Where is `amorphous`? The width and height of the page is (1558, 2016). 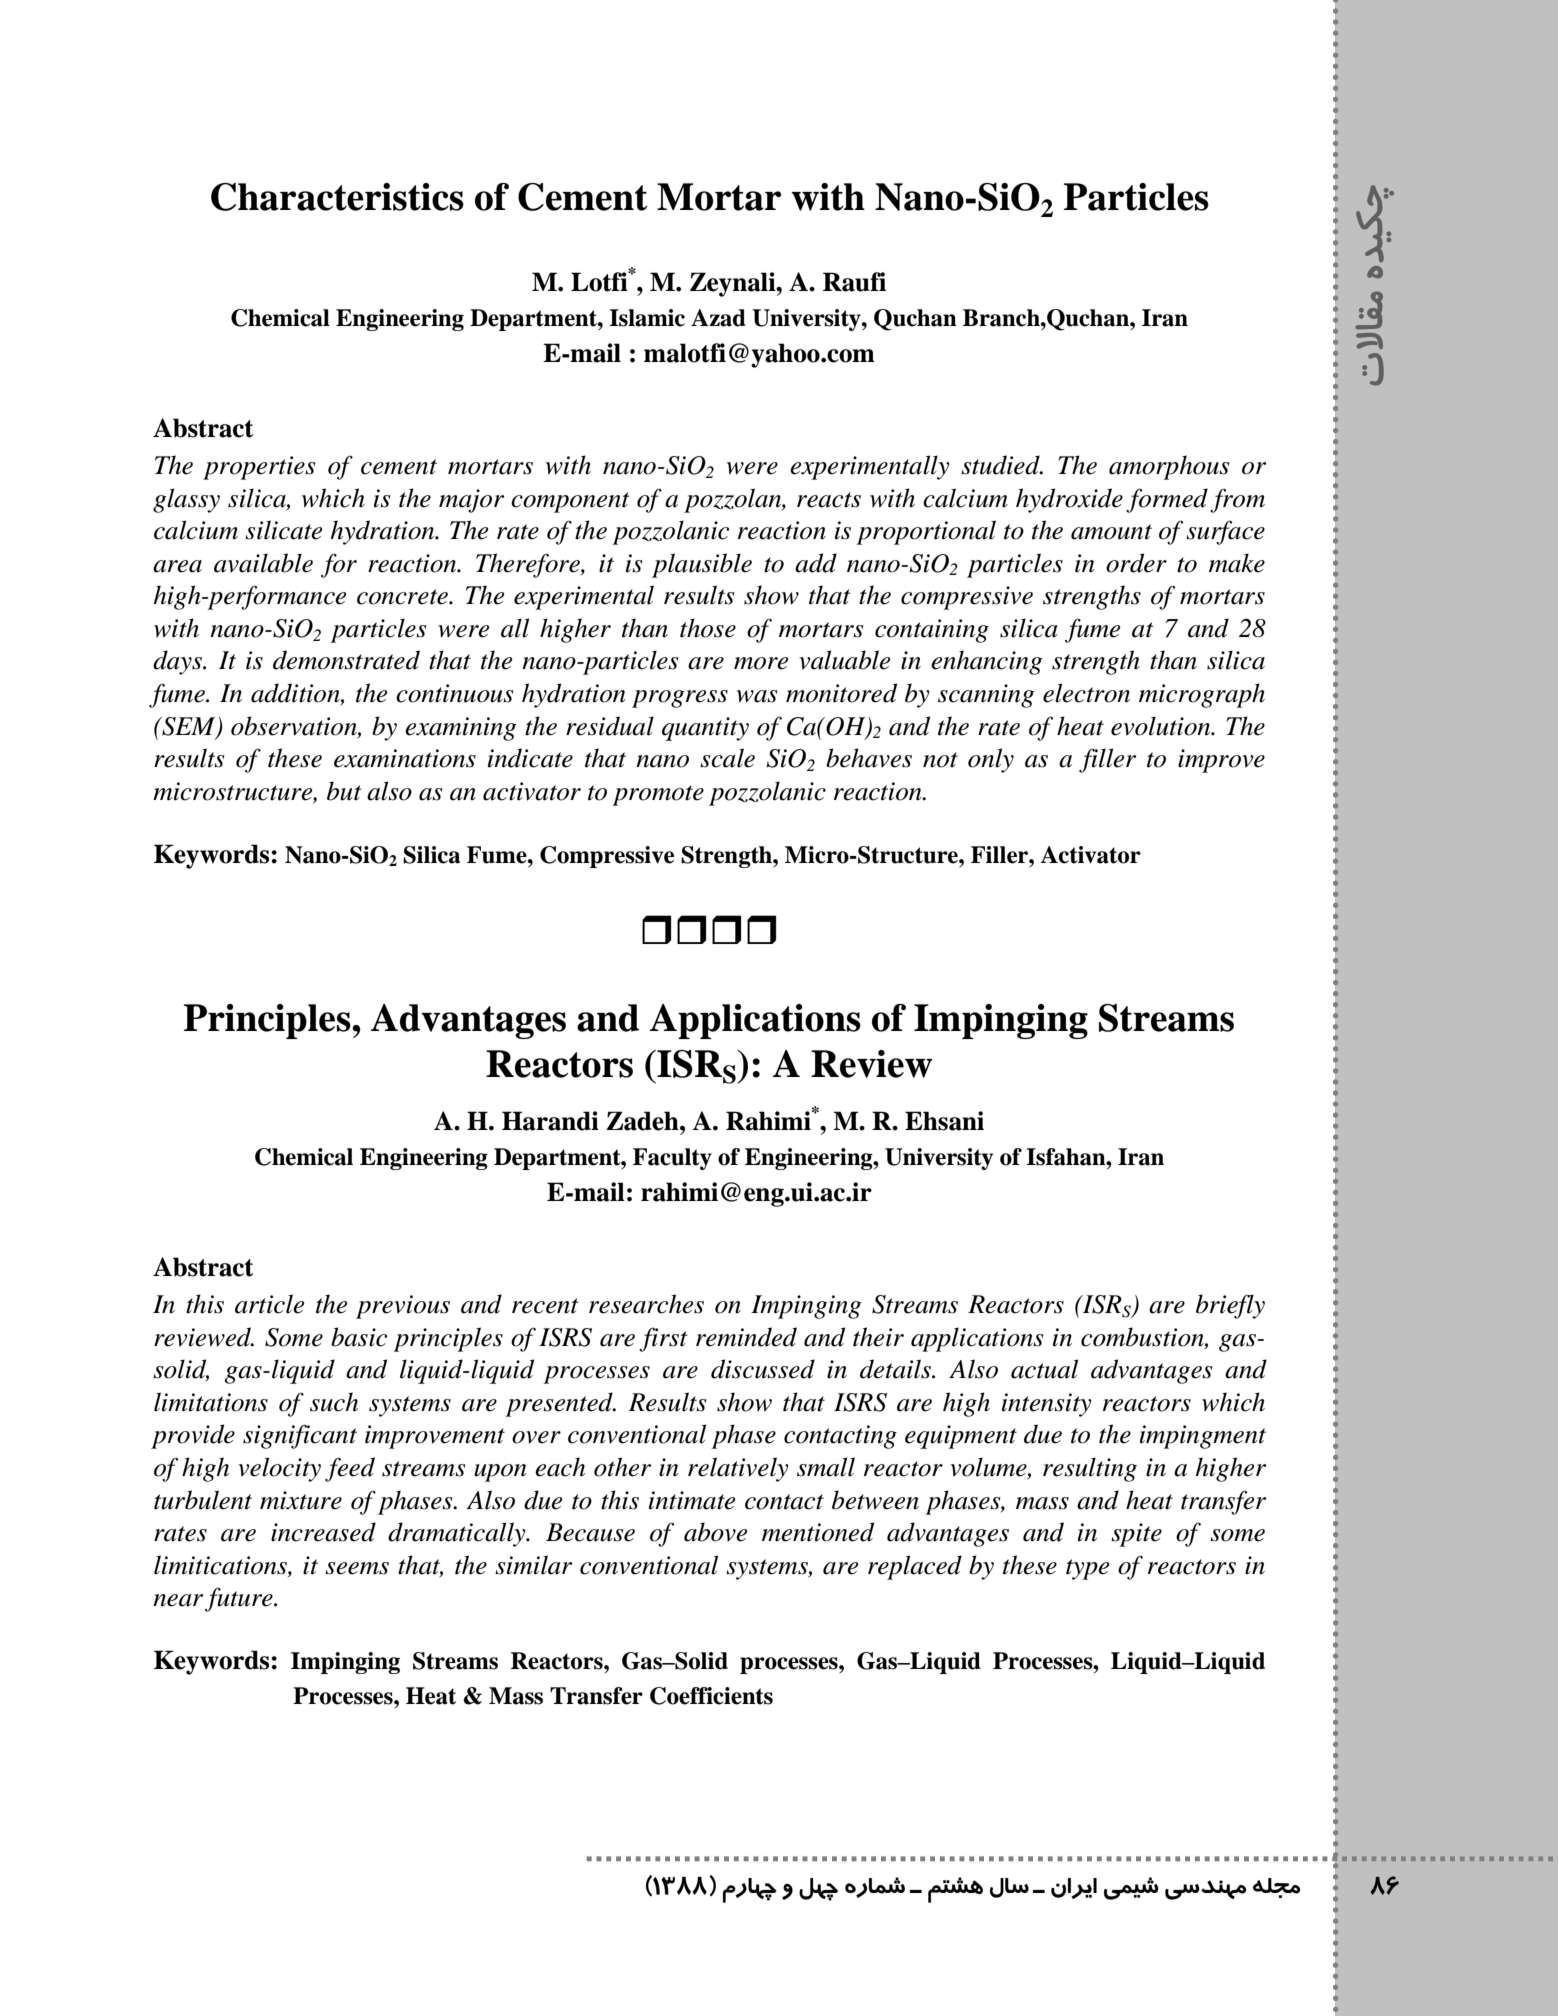 amorphous is located at coordinates (1169, 467).
